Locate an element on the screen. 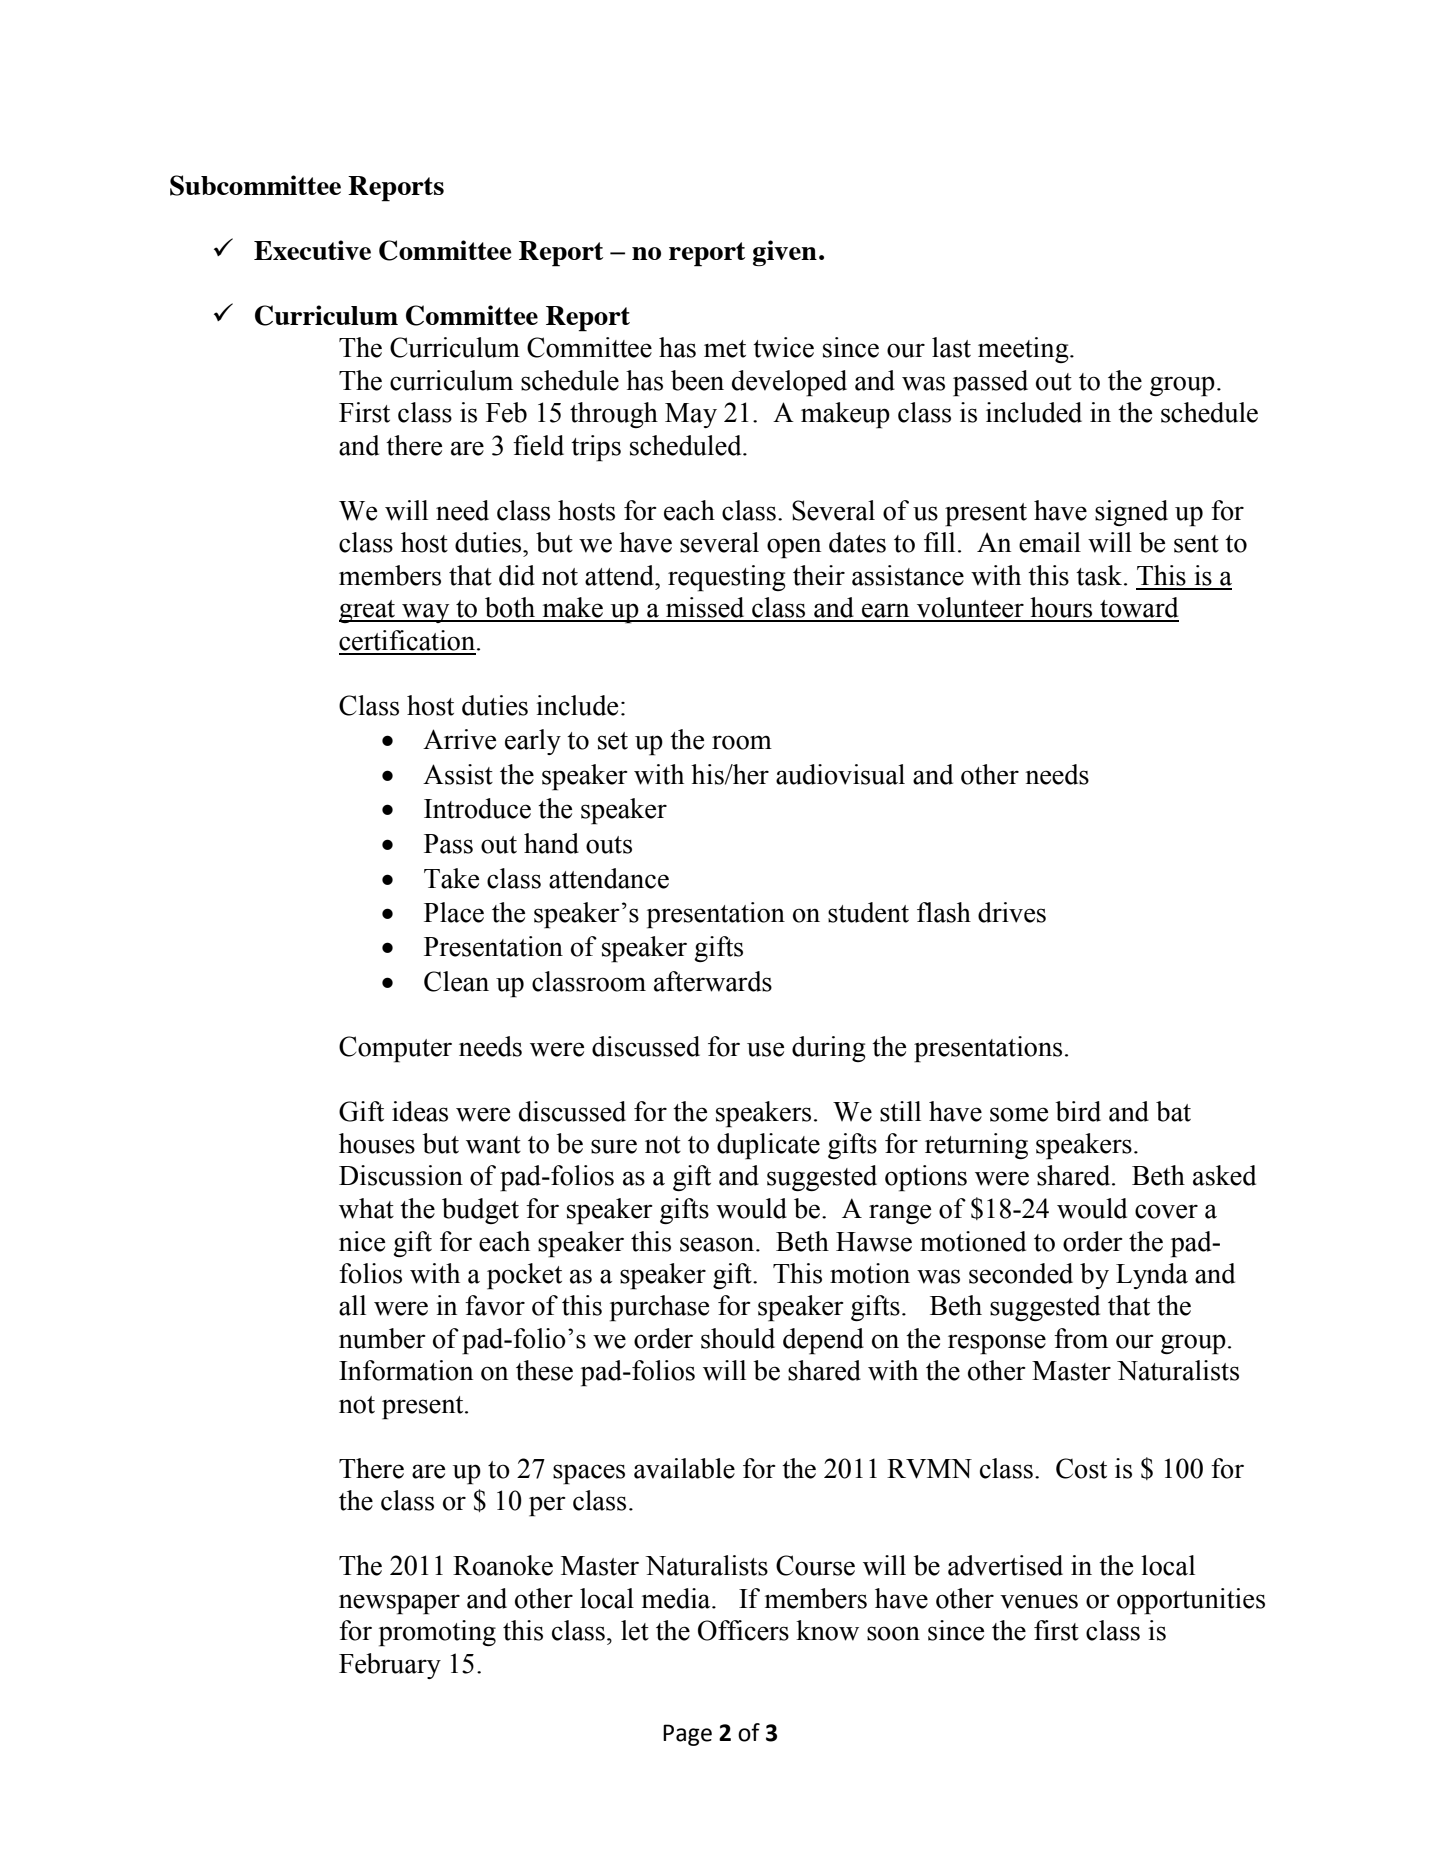 This screenshot has width=1440, height=1864. February is located at coordinates (390, 1666).
